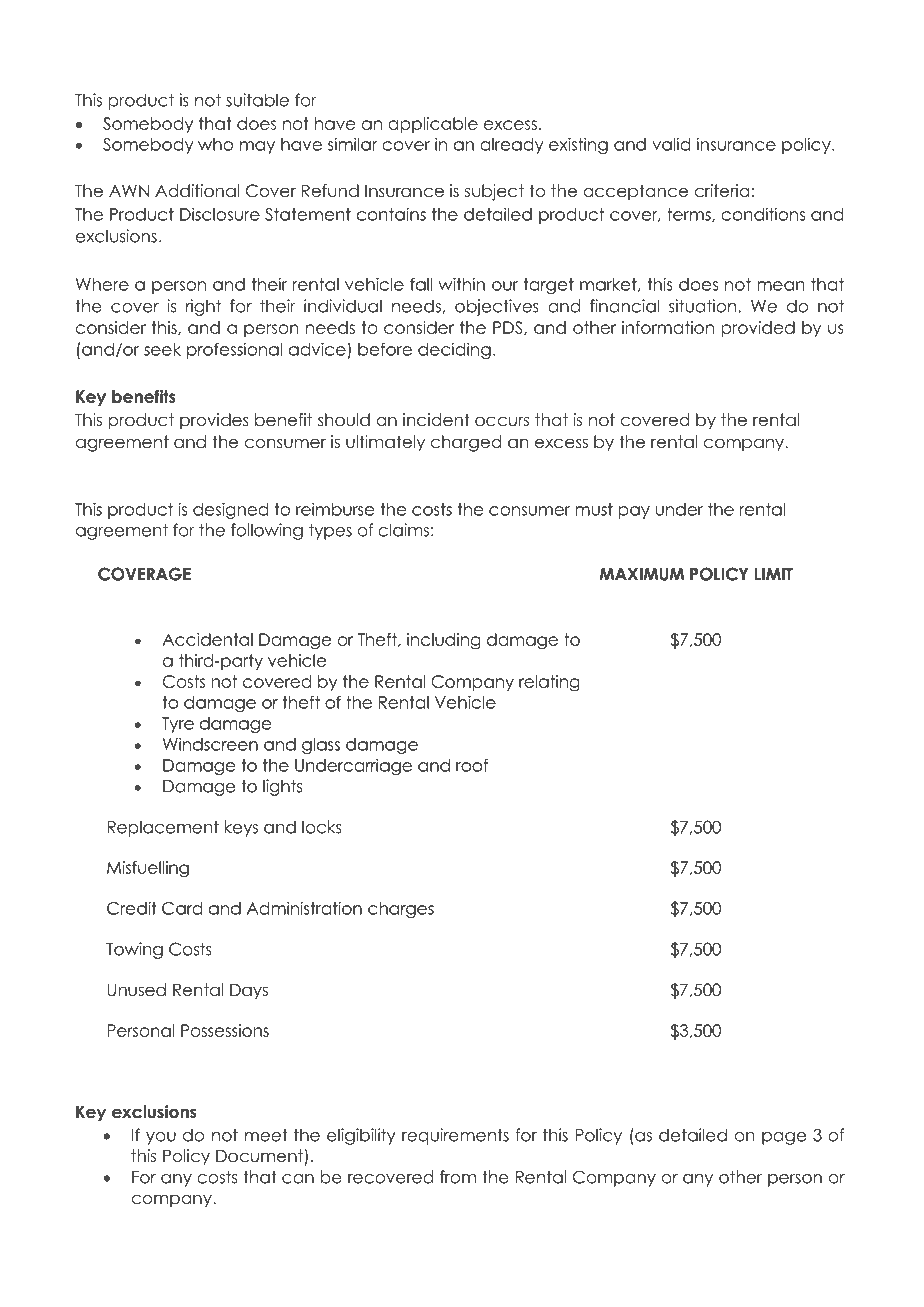 This screenshot has height=1307, width=924. I want to click on valid, so click(671, 144).
